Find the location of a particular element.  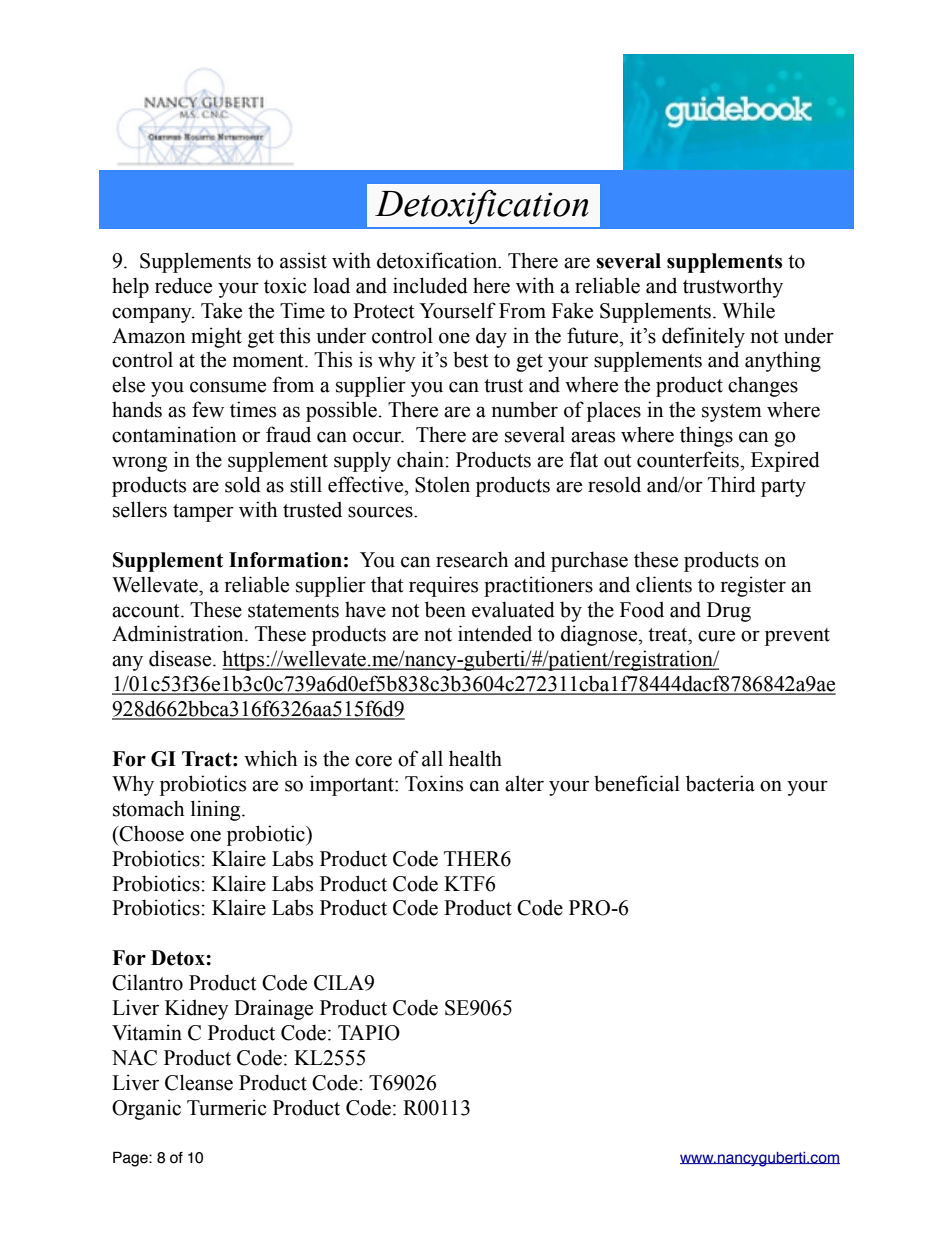

bacteria is located at coordinates (720, 783).
